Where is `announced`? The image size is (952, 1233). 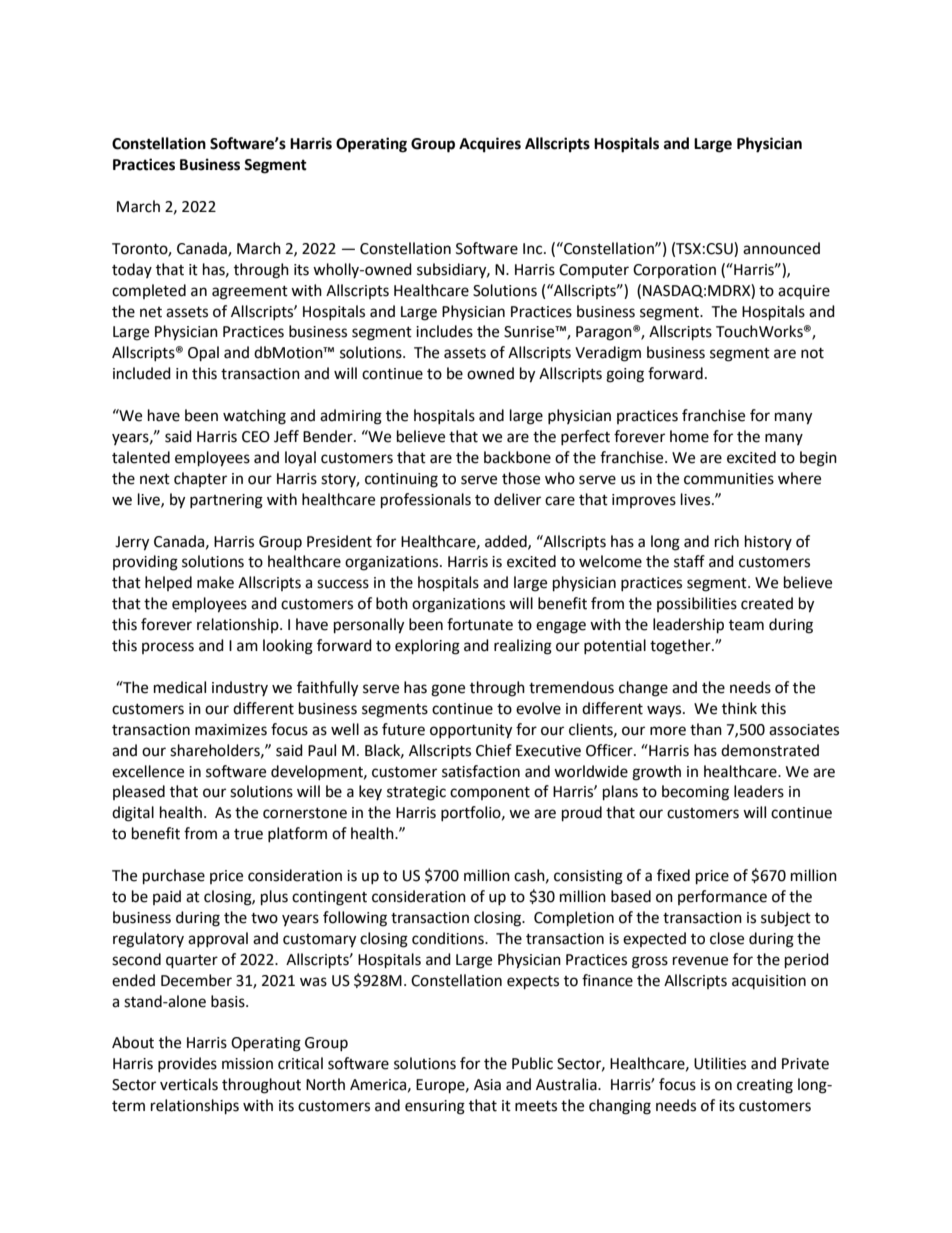
announced is located at coordinates (781, 248).
